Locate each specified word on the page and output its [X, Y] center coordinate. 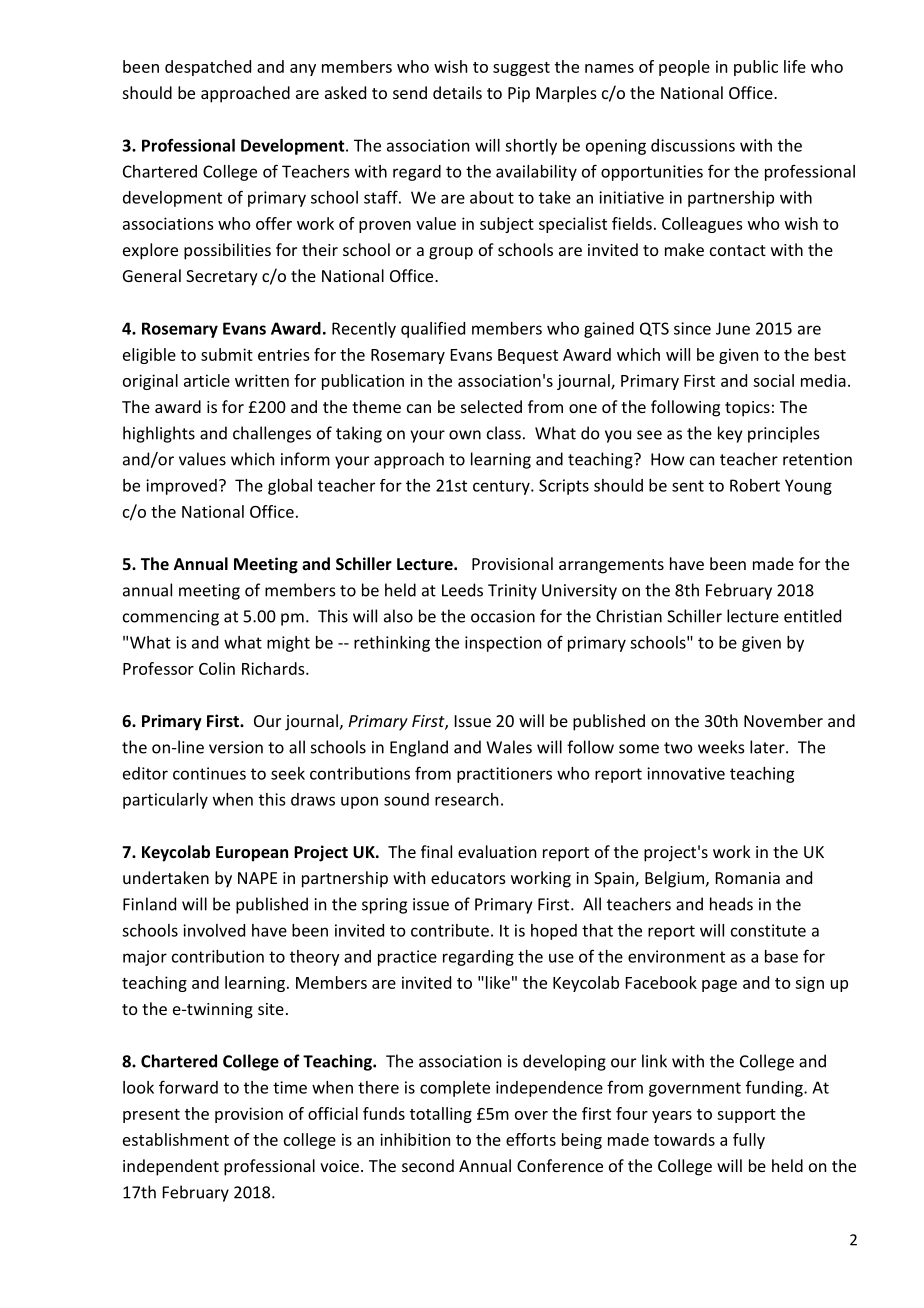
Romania [748, 878]
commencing [171, 618]
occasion [503, 616]
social [773, 380]
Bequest [528, 356]
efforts [531, 1139]
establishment [176, 1139]
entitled [812, 616]
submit [227, 354]
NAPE [257, 878]
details [457, 92]
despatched [208, 68]
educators [468, 877]
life [795, 66]
